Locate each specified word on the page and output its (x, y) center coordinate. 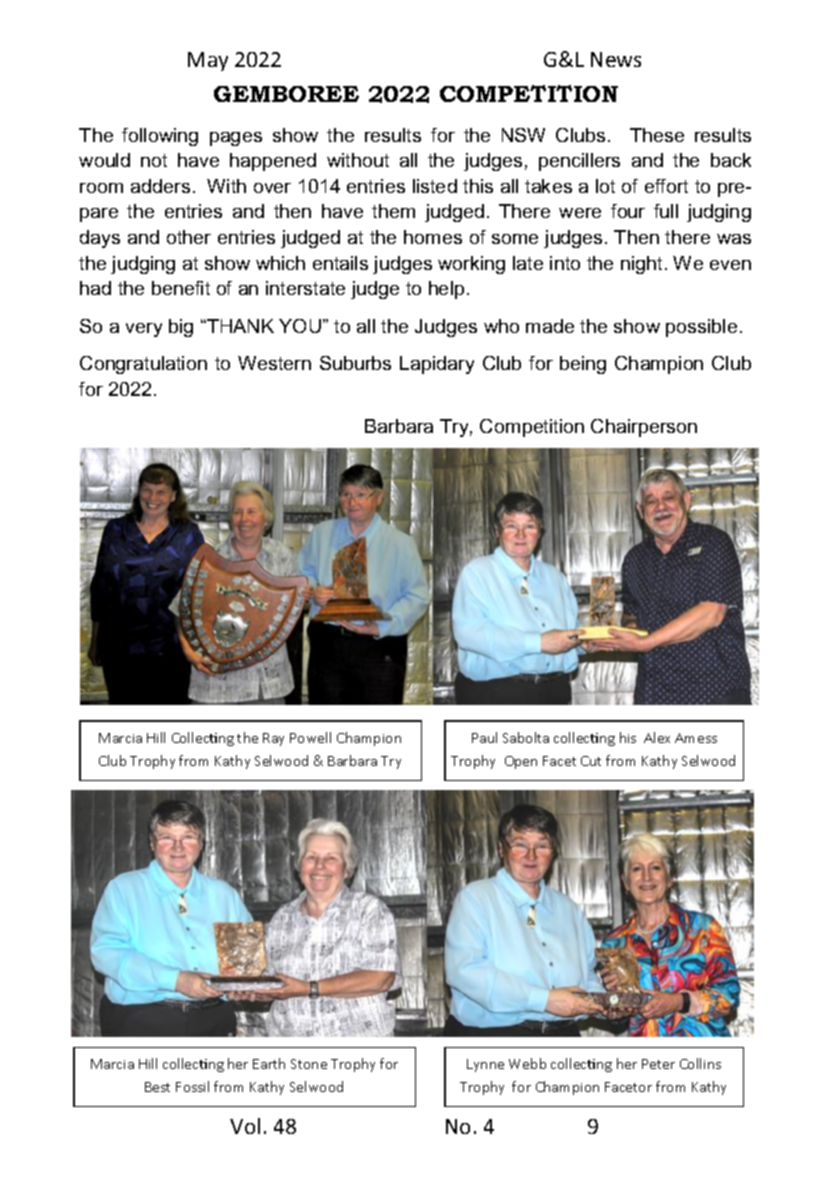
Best (157, 1087)
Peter (658, 1064)
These (657, 135)
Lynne (485, 1065)
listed (435, 186)
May (208, 61)
